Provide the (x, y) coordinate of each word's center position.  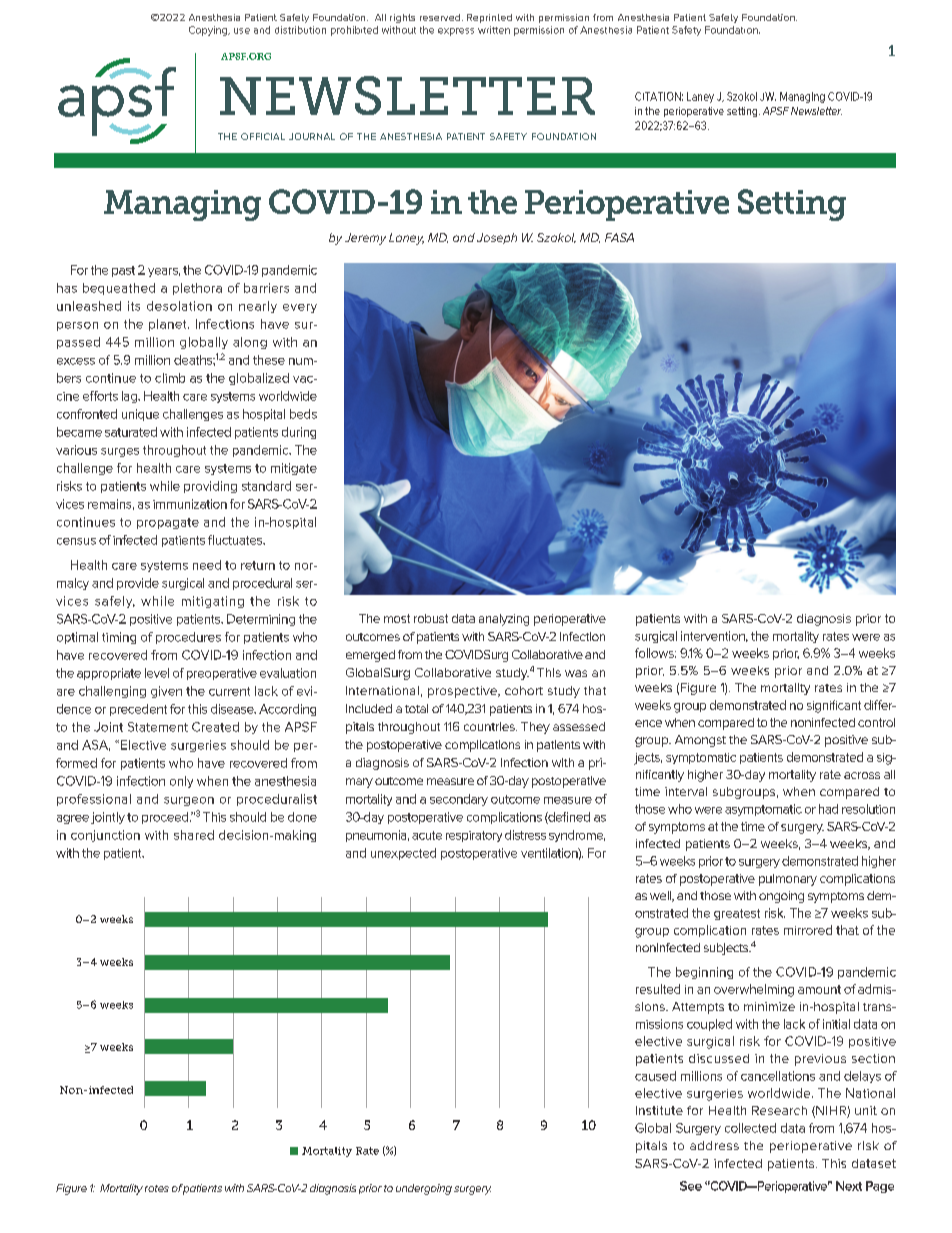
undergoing (424, 1189)
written (494, 30)
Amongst (700, 741)
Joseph (497, 238)
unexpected (403, 854)
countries (490, 726)
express (456, 32)
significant (834, 706)
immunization (190, 504)
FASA (619, 237)
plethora (197, 289)
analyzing (504, 620)
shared (194, 835)
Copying (209, 31)
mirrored (808, 930)
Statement (158, 727)
